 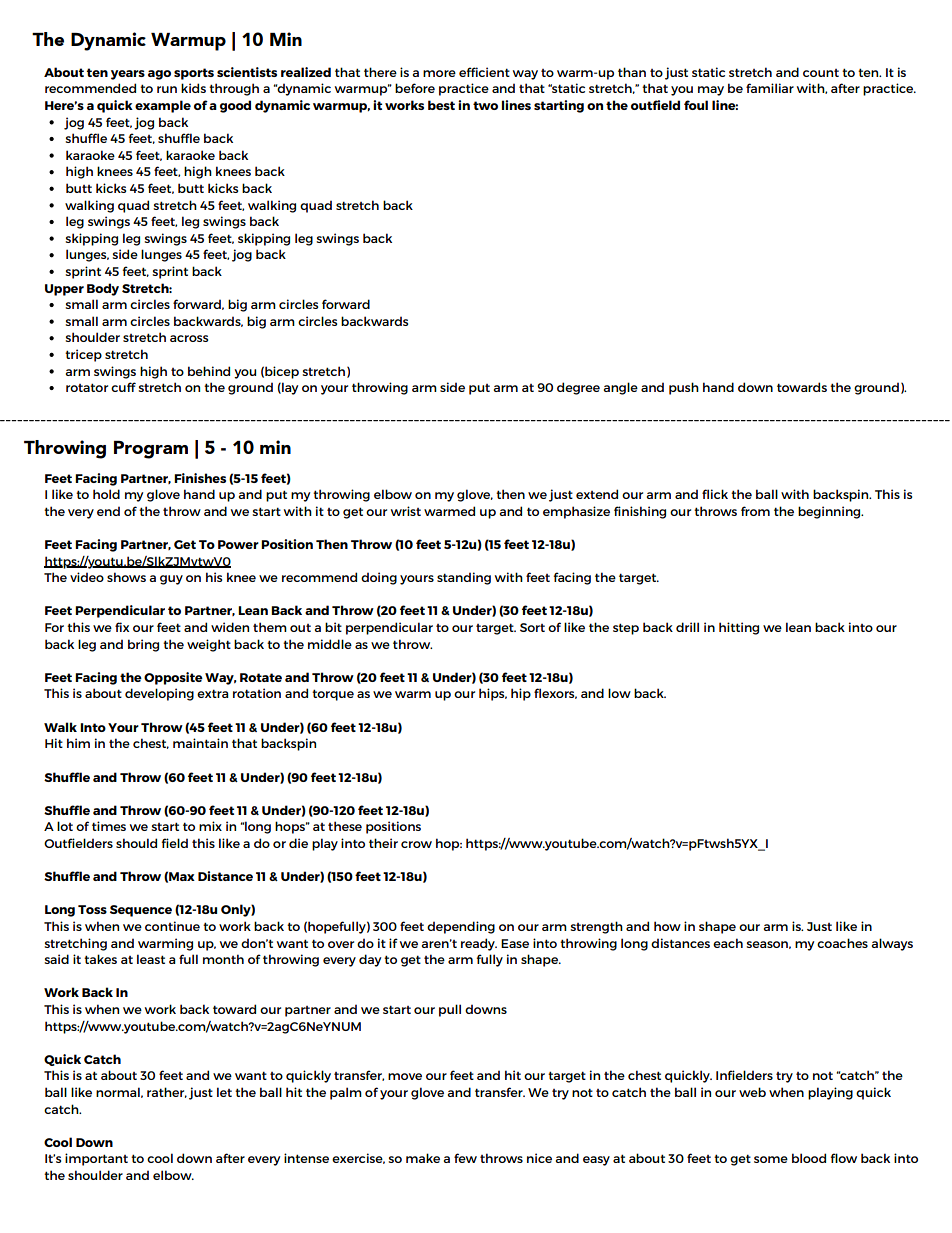 What do you see at coordinates (770, 88) in the screenshot?
I see `familiar` at bounding box center [770, 88].
